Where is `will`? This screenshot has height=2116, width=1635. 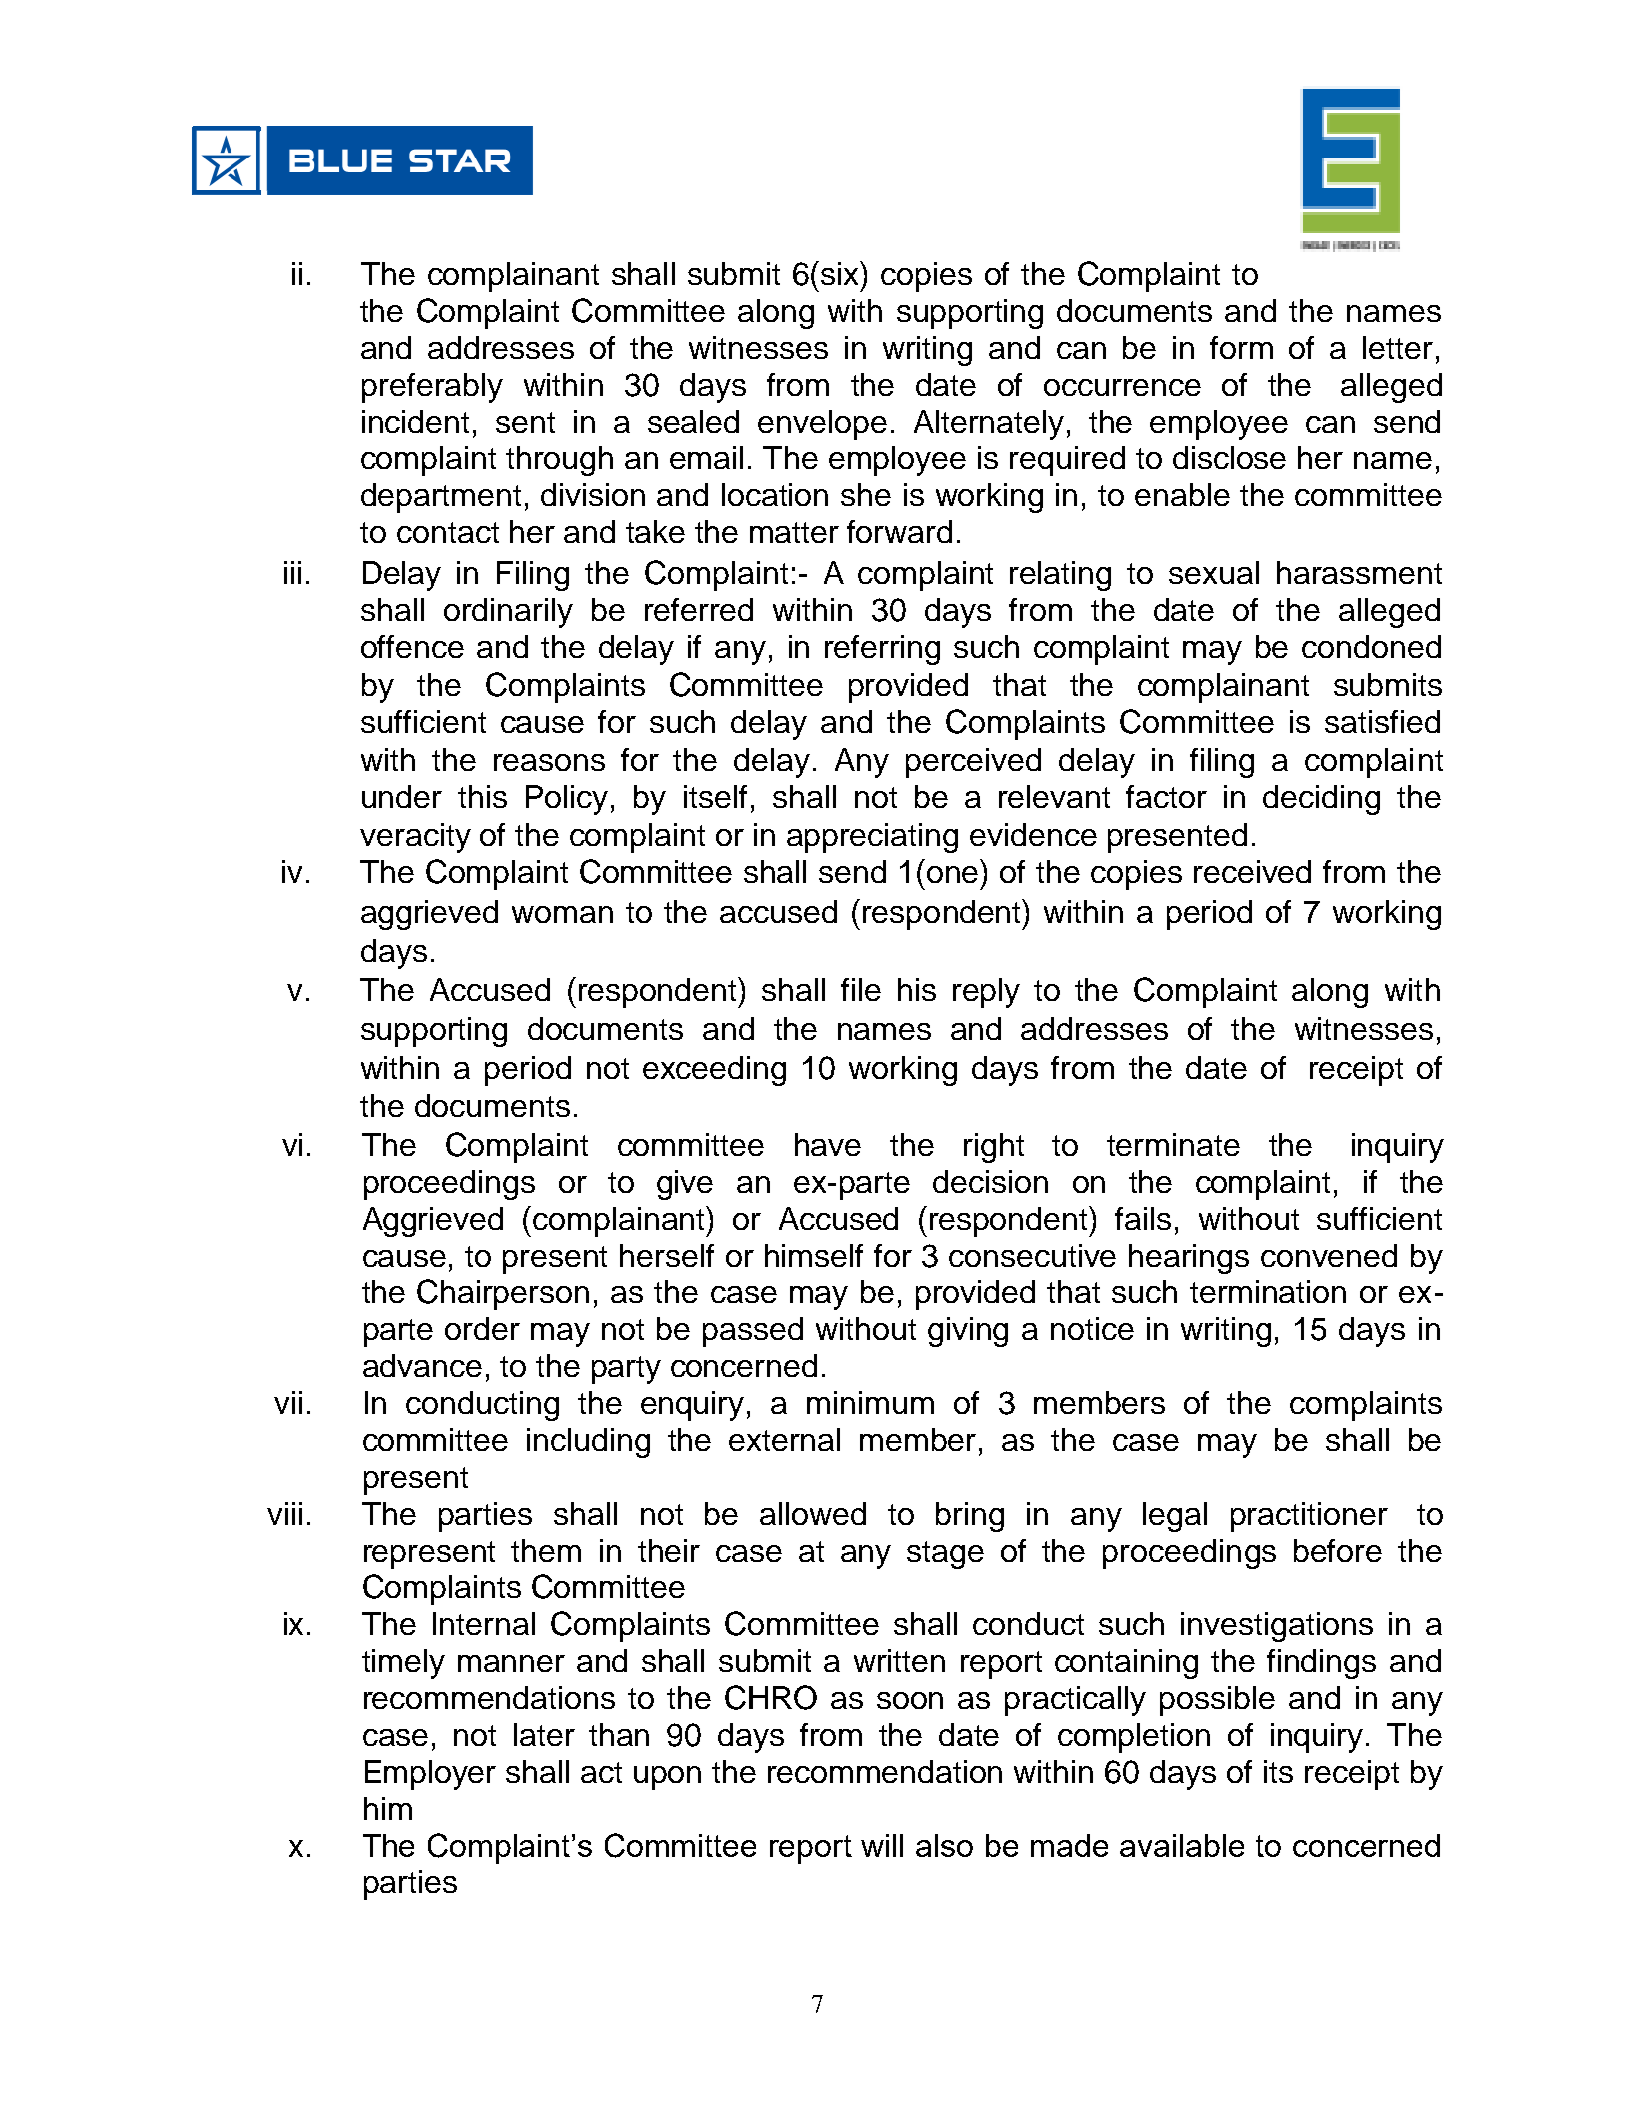 will is located at coordinates (882, 1845).
